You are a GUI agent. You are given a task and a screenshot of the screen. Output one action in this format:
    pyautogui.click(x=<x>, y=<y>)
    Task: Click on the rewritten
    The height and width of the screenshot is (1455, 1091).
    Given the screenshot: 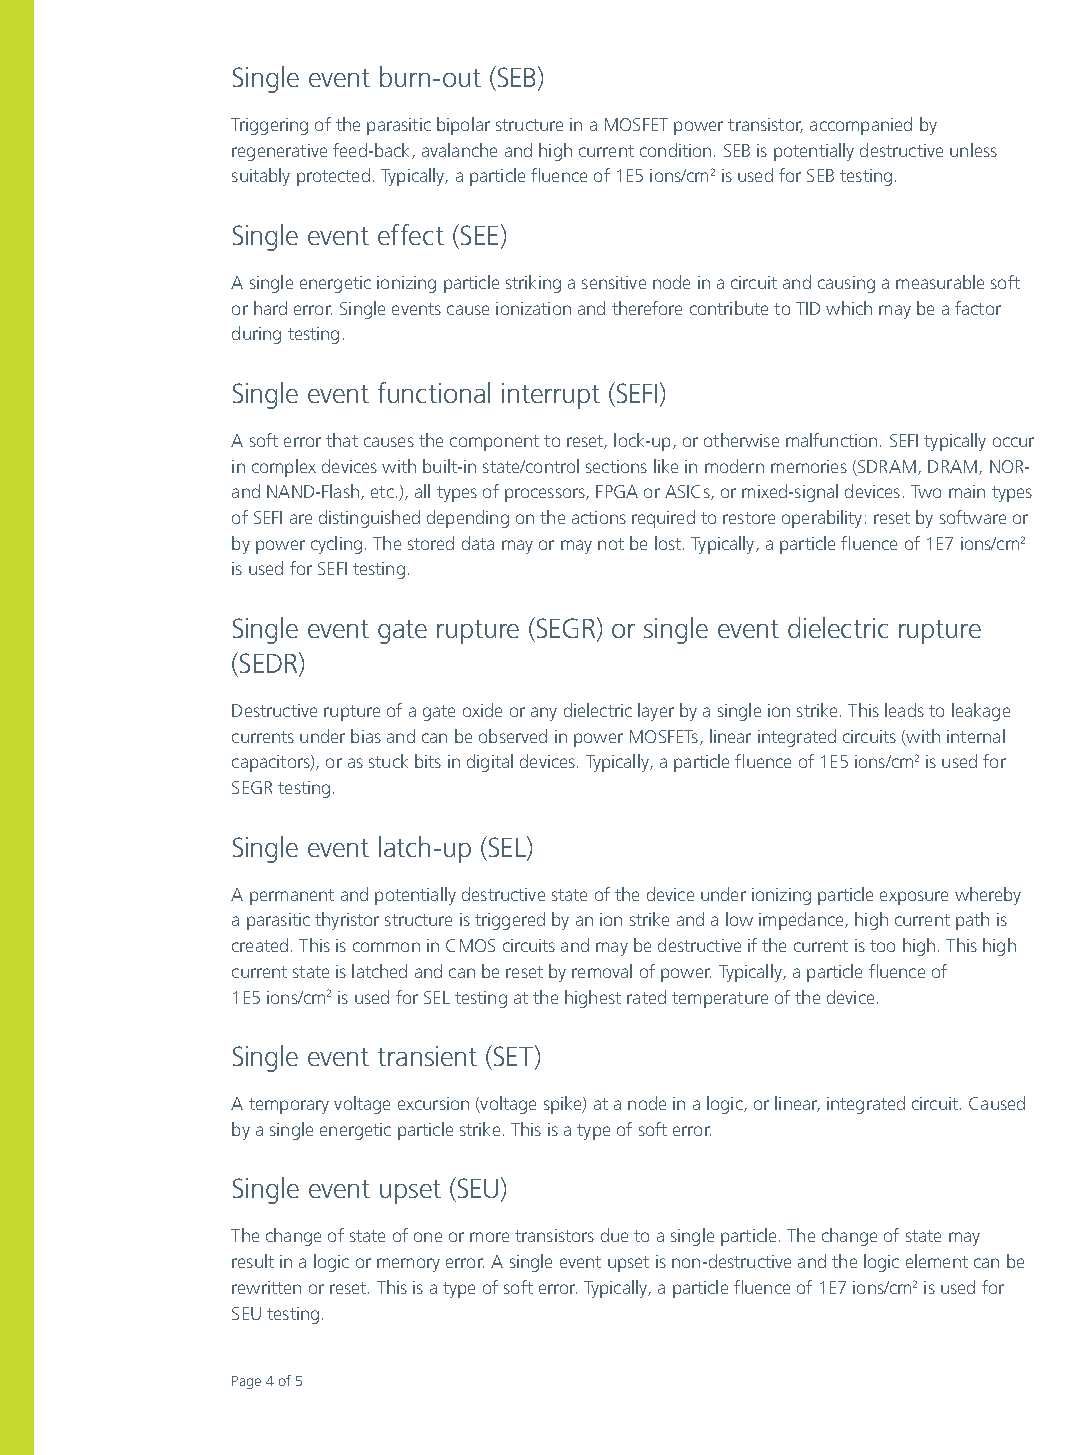 What is the action you would take?
    pyautogui.click(x=266, y=1287)
